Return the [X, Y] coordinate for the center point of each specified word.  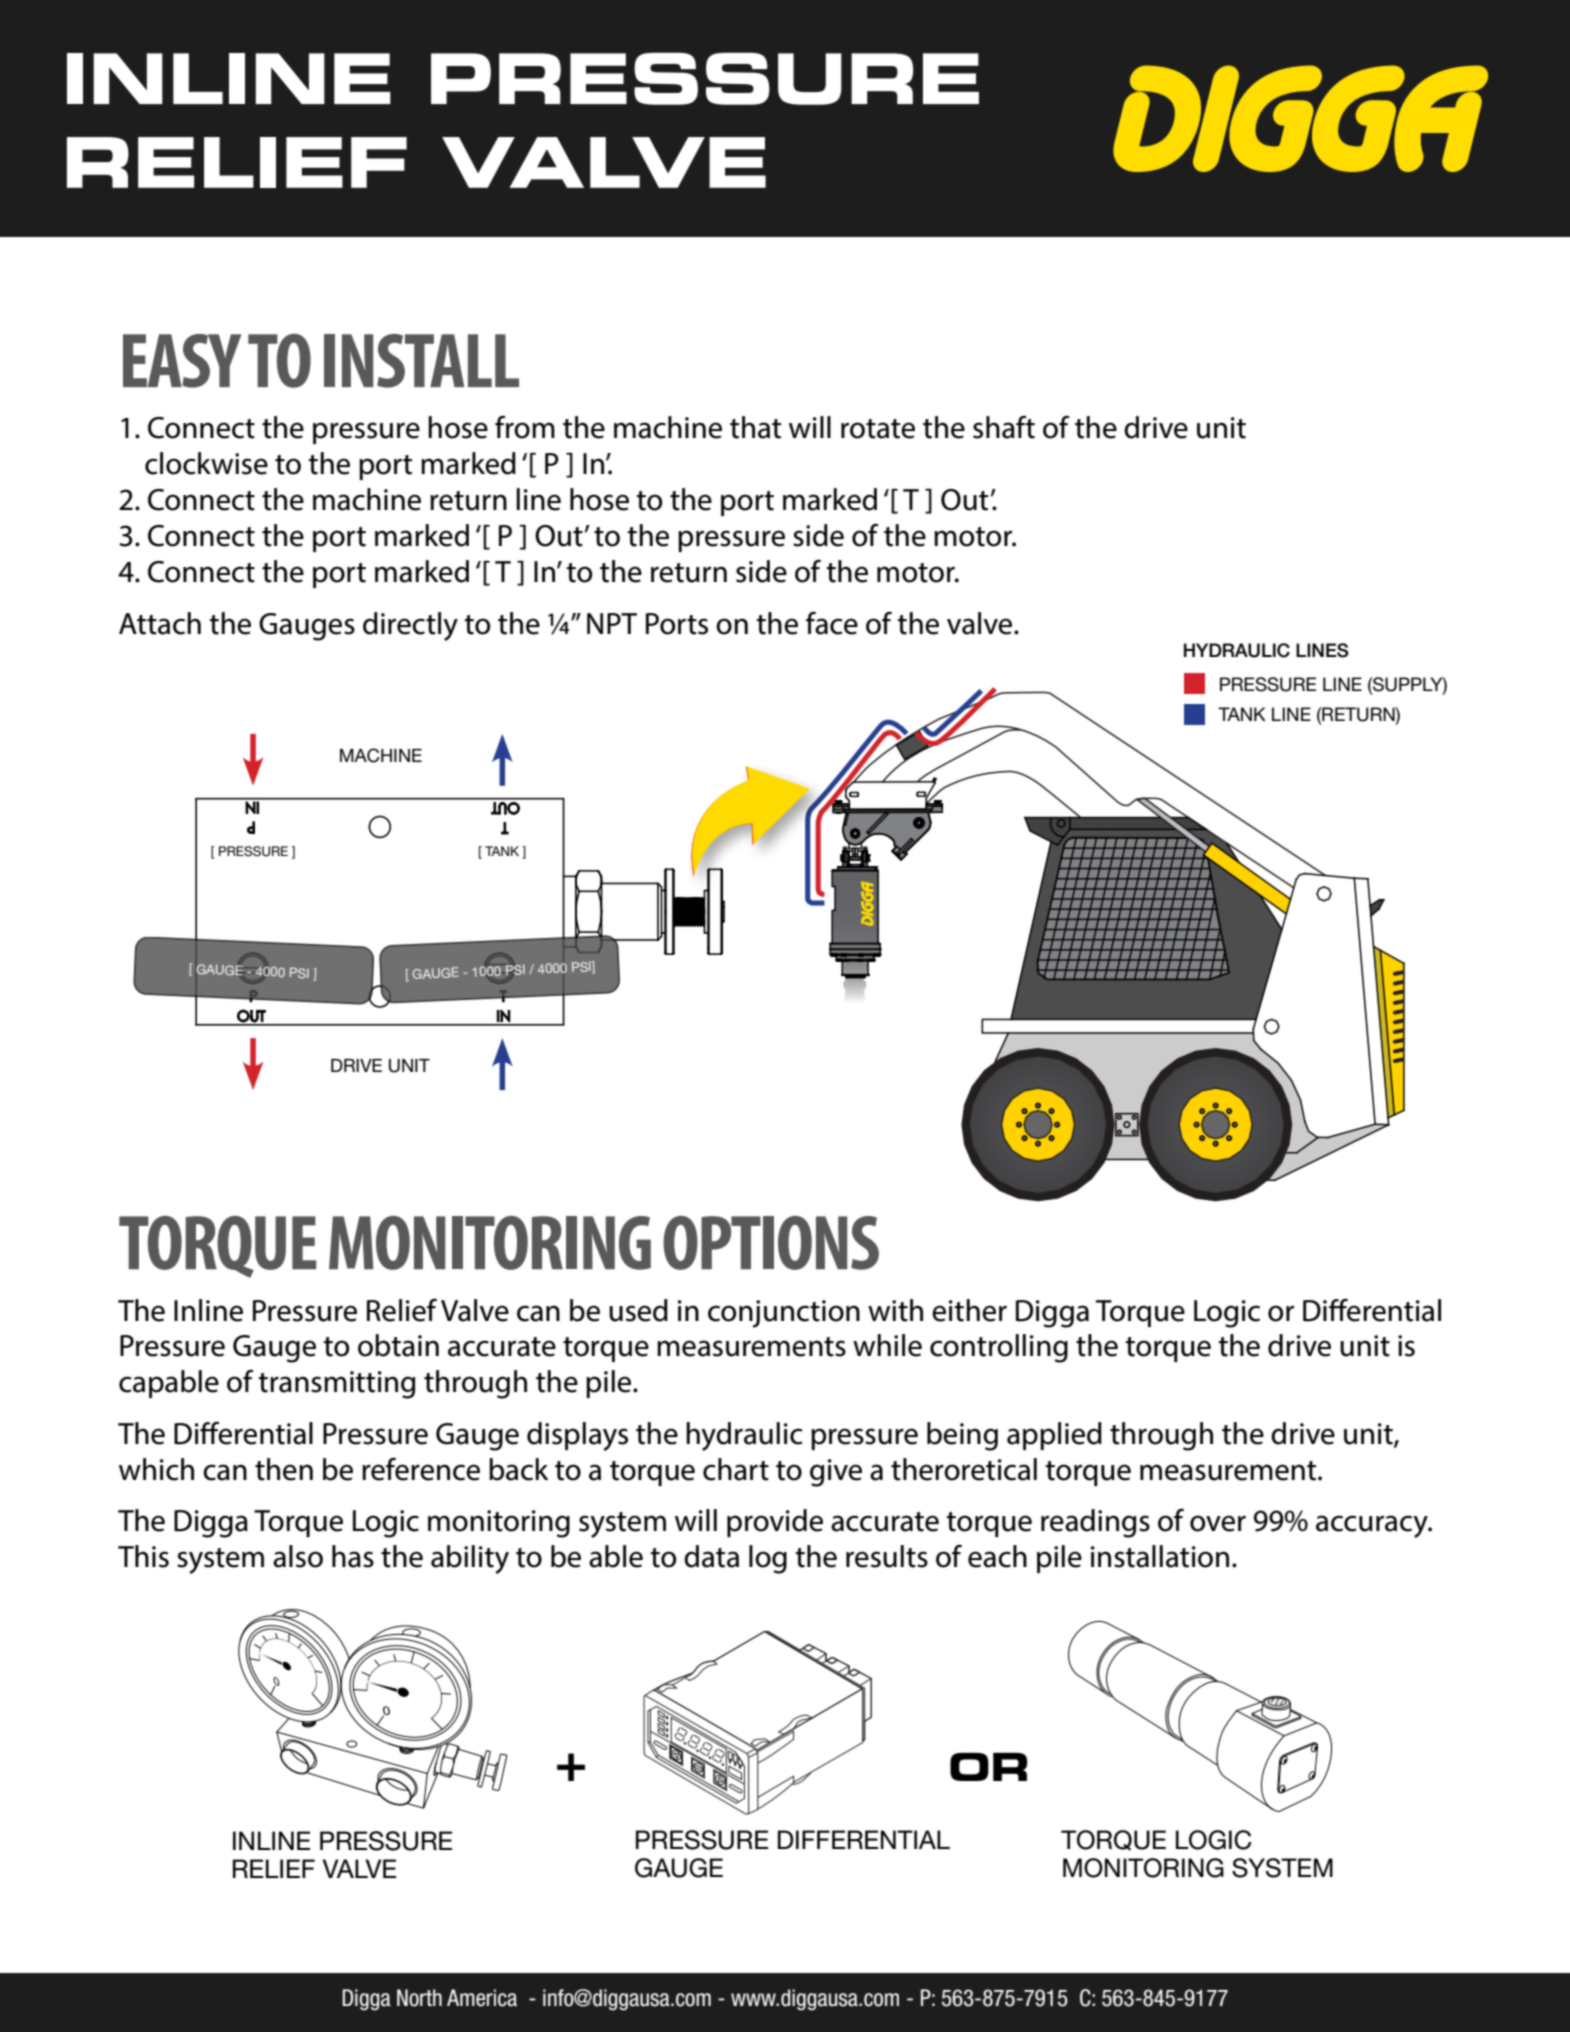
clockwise [206, 463]
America [482, 1998]
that [755, 427]
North [419, 1998]
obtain [398, 1345]
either [969, 1310]
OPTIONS [771, 1243]
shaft [1004, 427]
